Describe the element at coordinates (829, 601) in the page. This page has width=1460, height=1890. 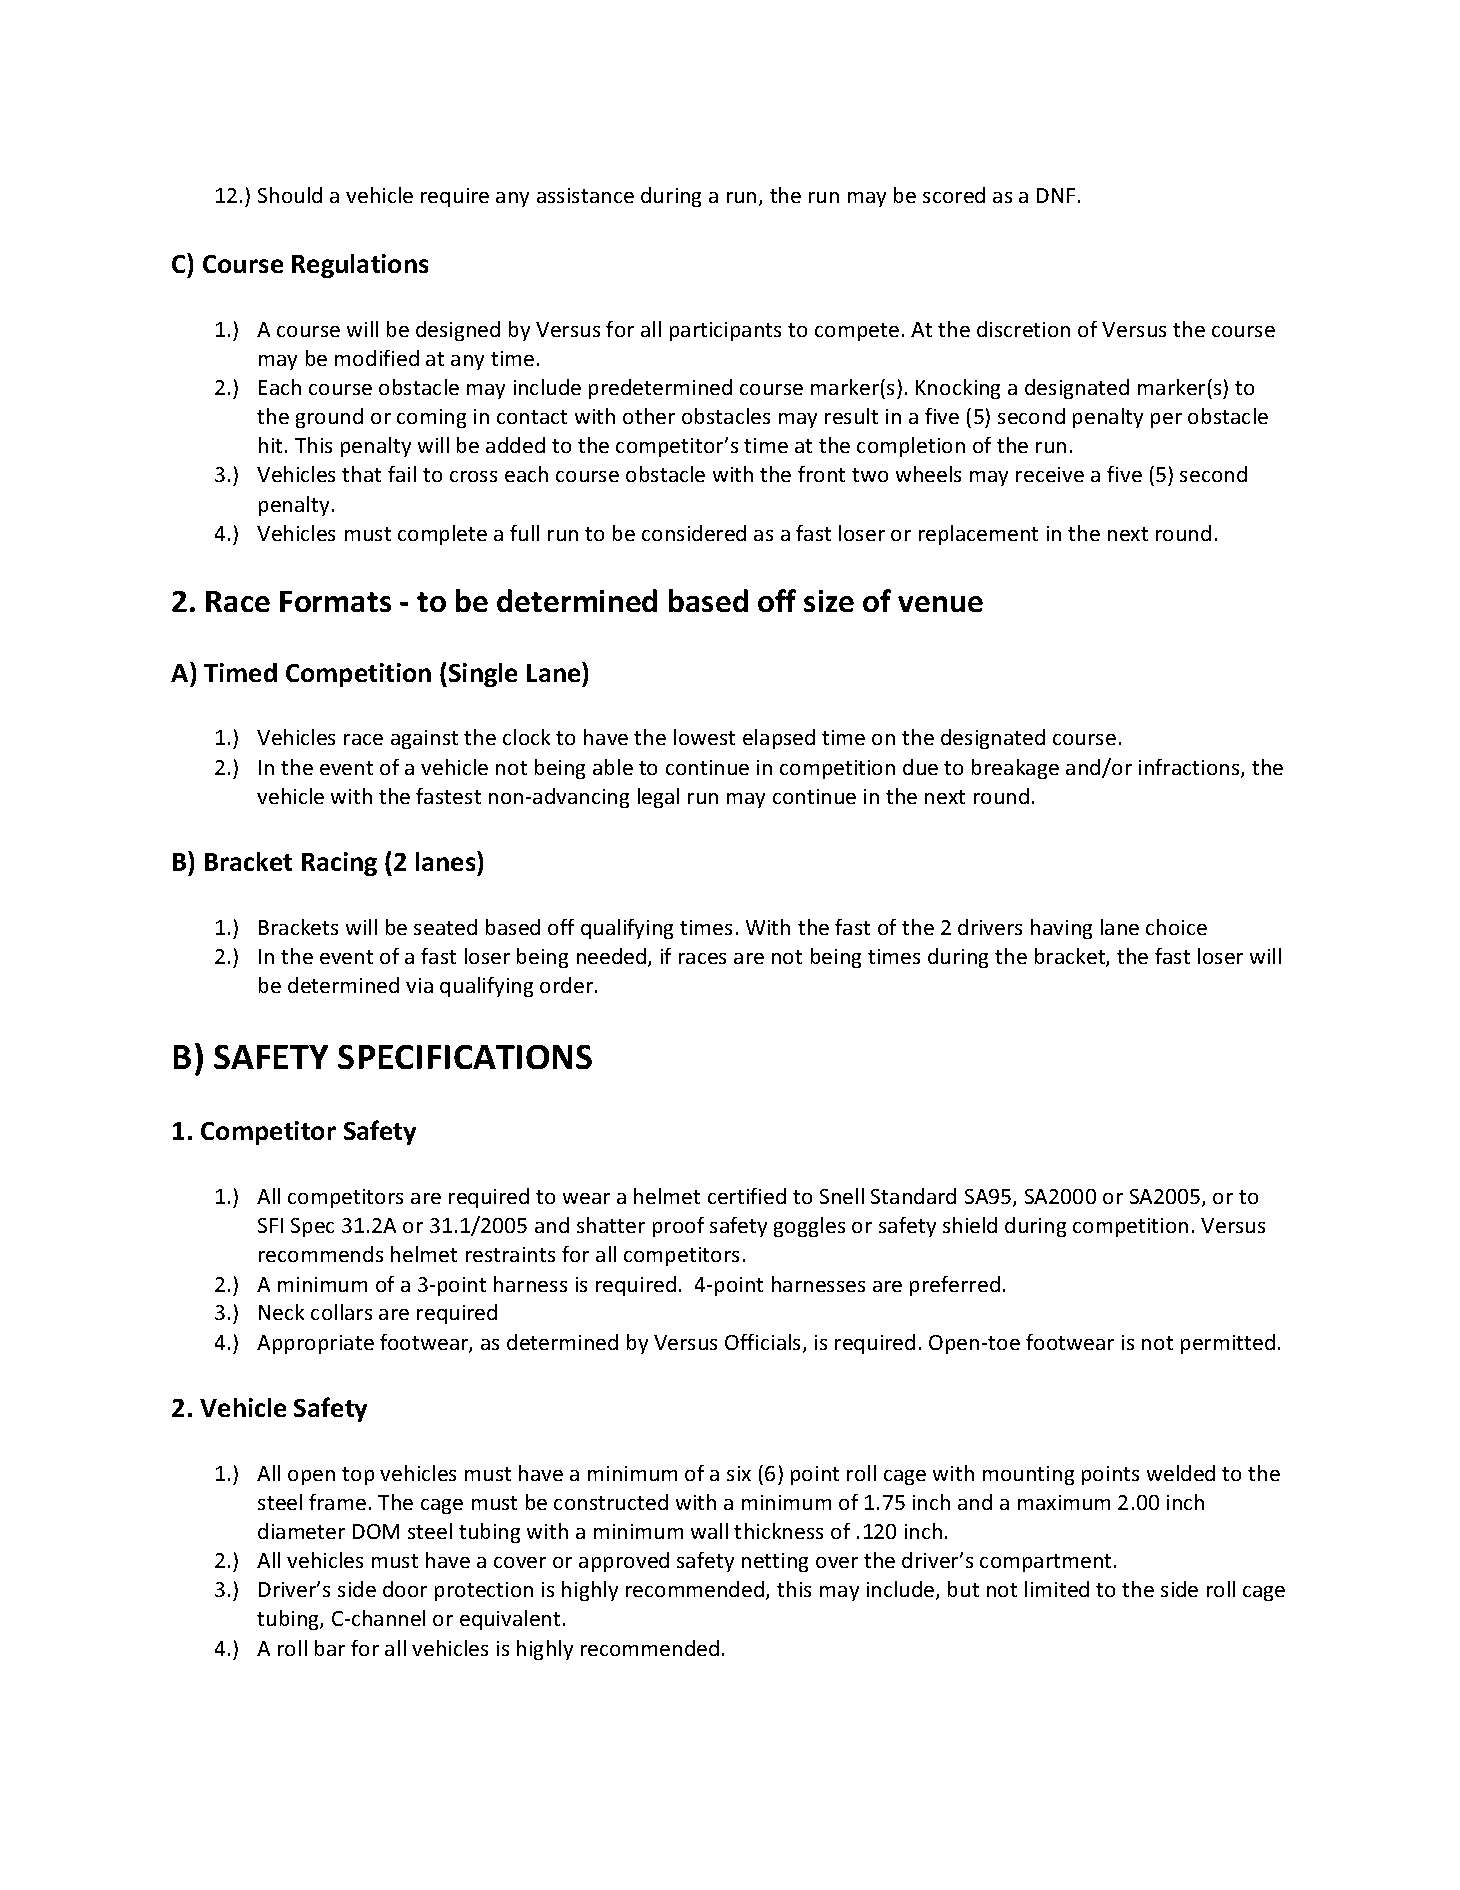
I see `size` at that location.
